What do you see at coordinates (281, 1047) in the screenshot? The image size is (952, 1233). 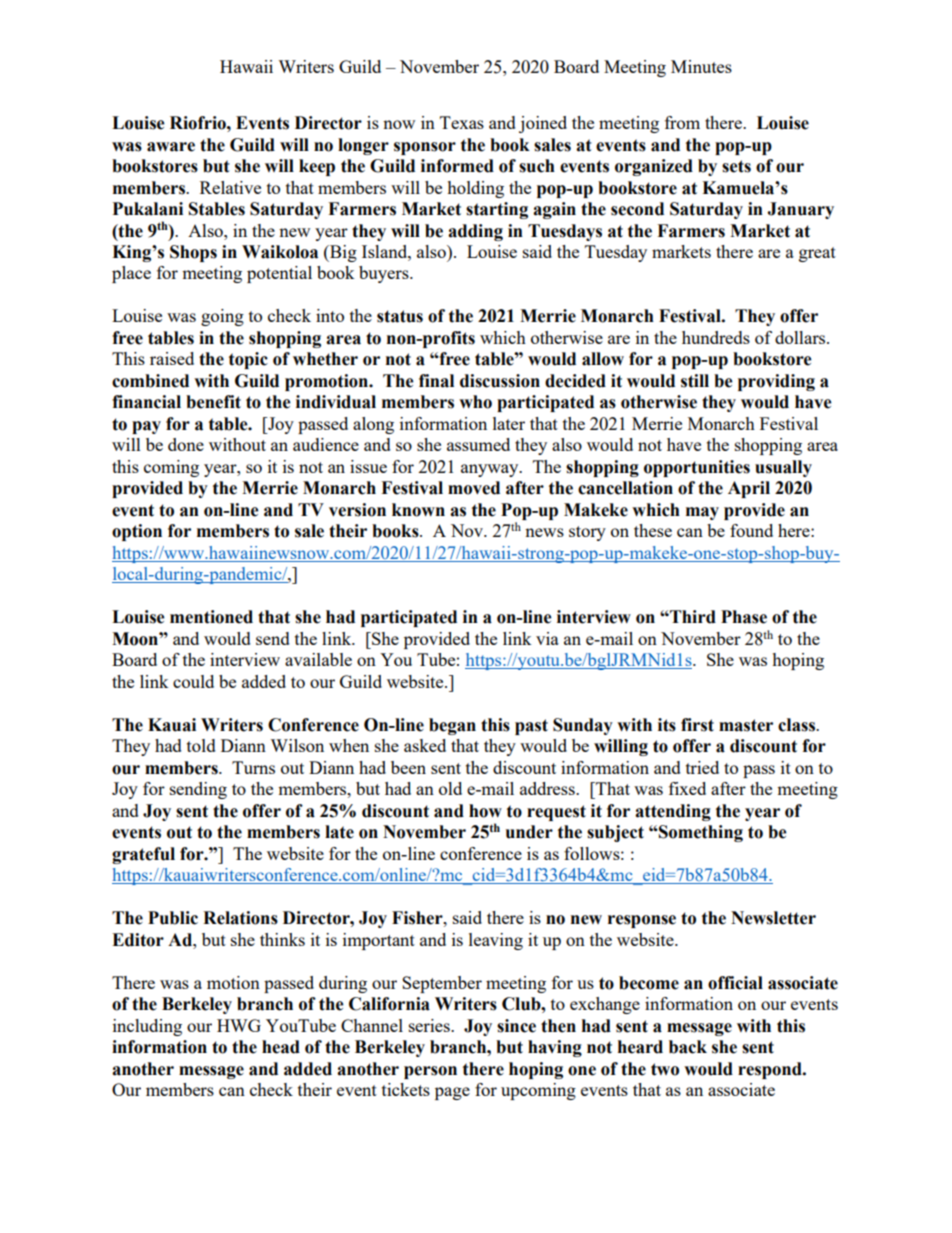 I see `head` at bounding box center [281, 1047].
